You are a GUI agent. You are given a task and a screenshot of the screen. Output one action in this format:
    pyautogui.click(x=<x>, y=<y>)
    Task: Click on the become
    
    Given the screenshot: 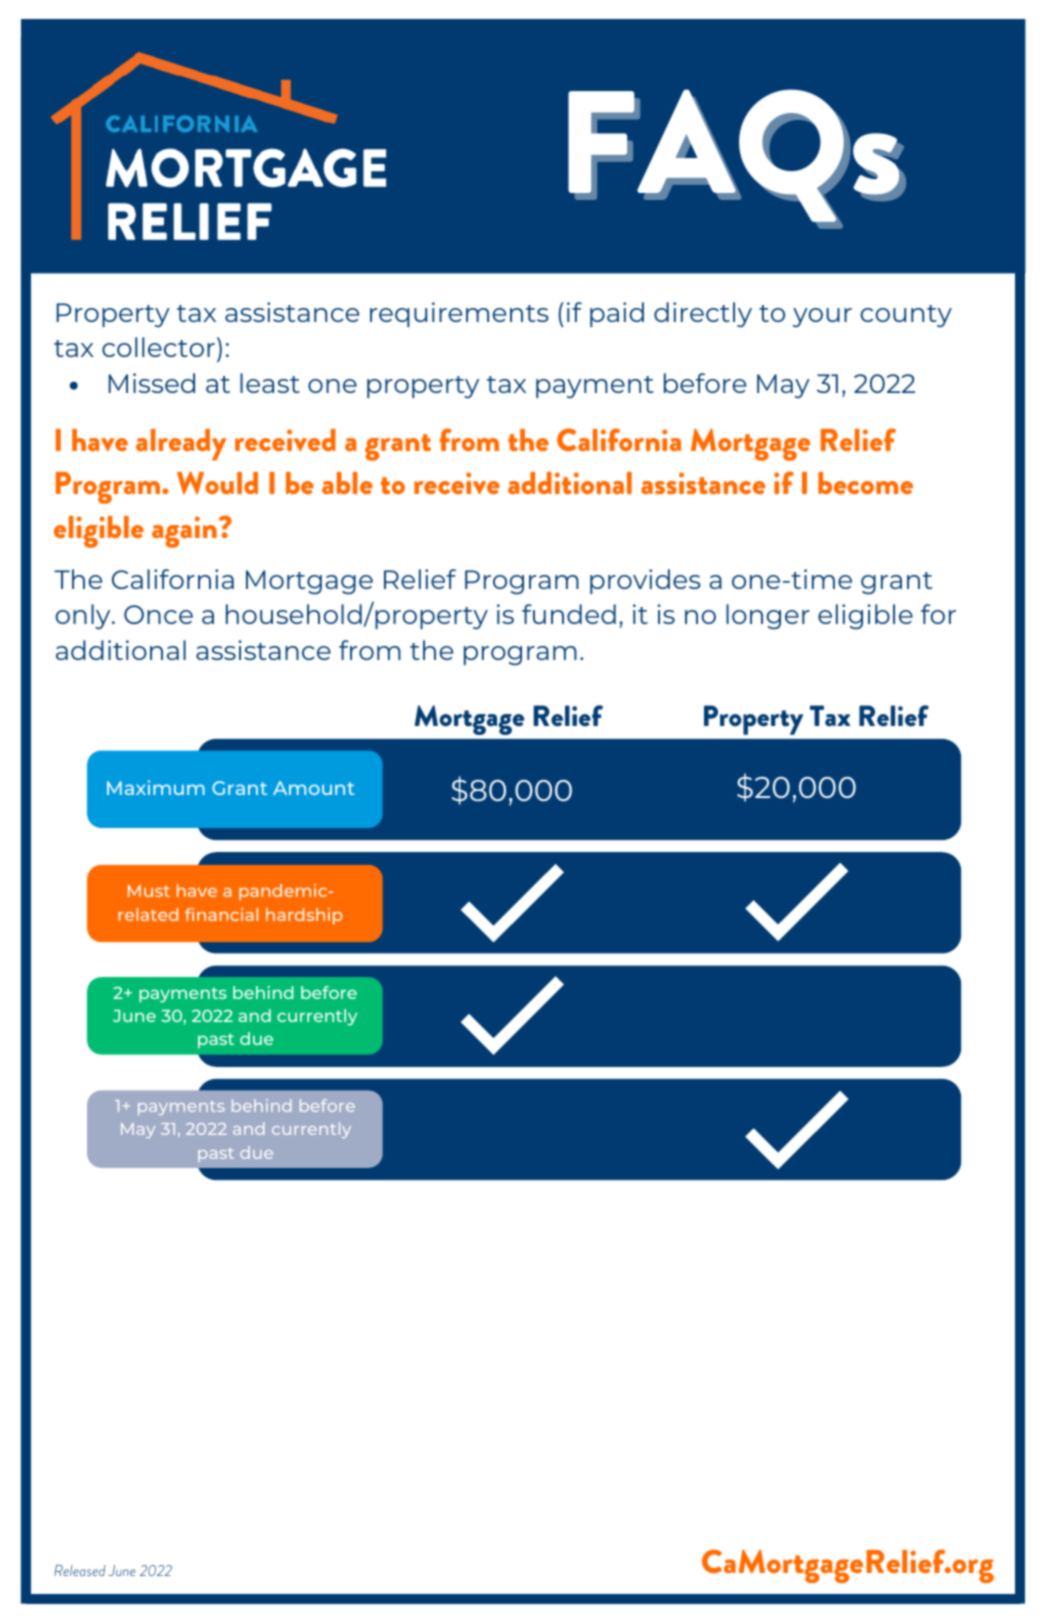 What is the action you would take?
    pyautogui.click(x=865, y=483)
